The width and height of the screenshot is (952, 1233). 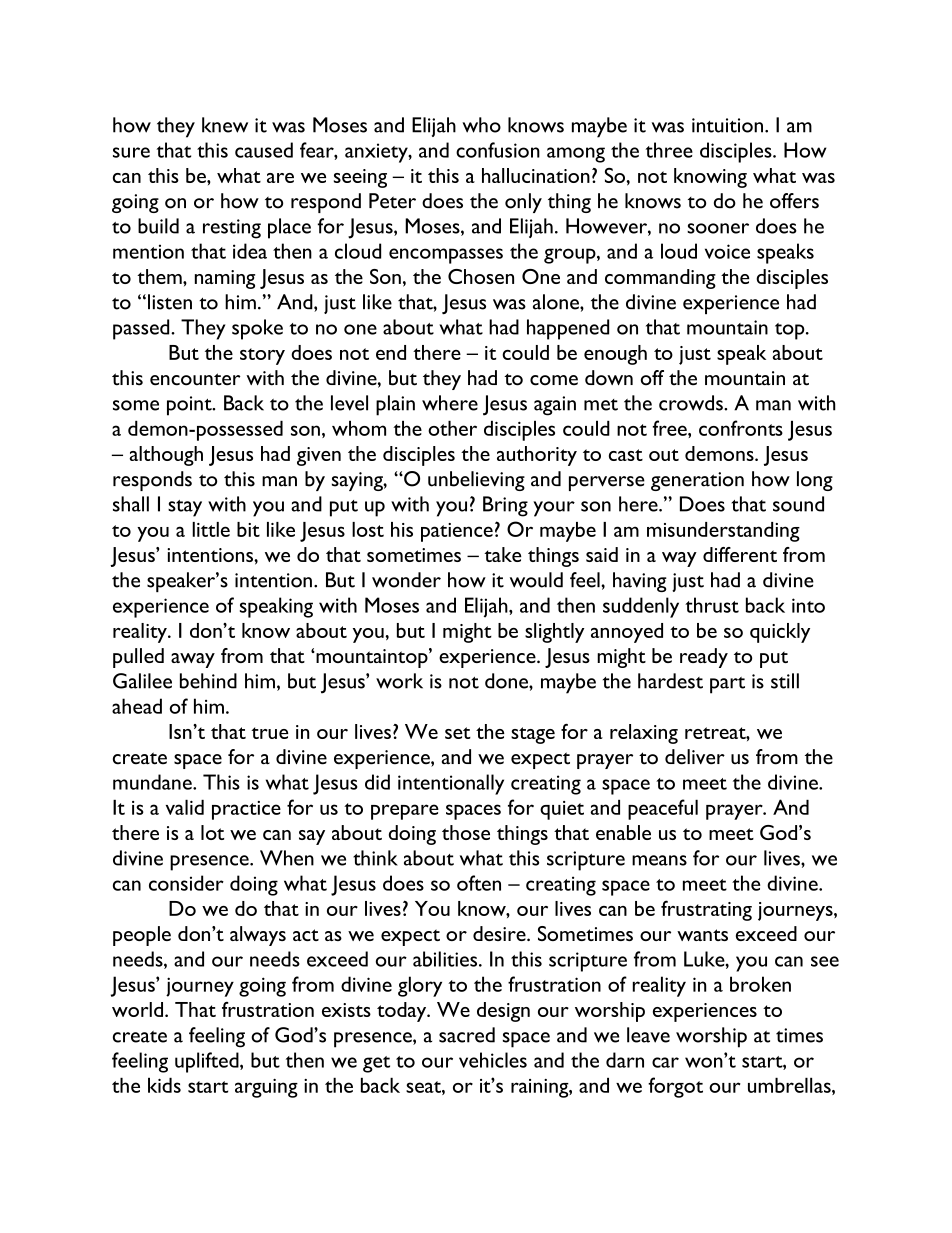 What do you see at coordinates (270, 733) in the screenshot?
I see `true` at bounding box center [270, 733].
